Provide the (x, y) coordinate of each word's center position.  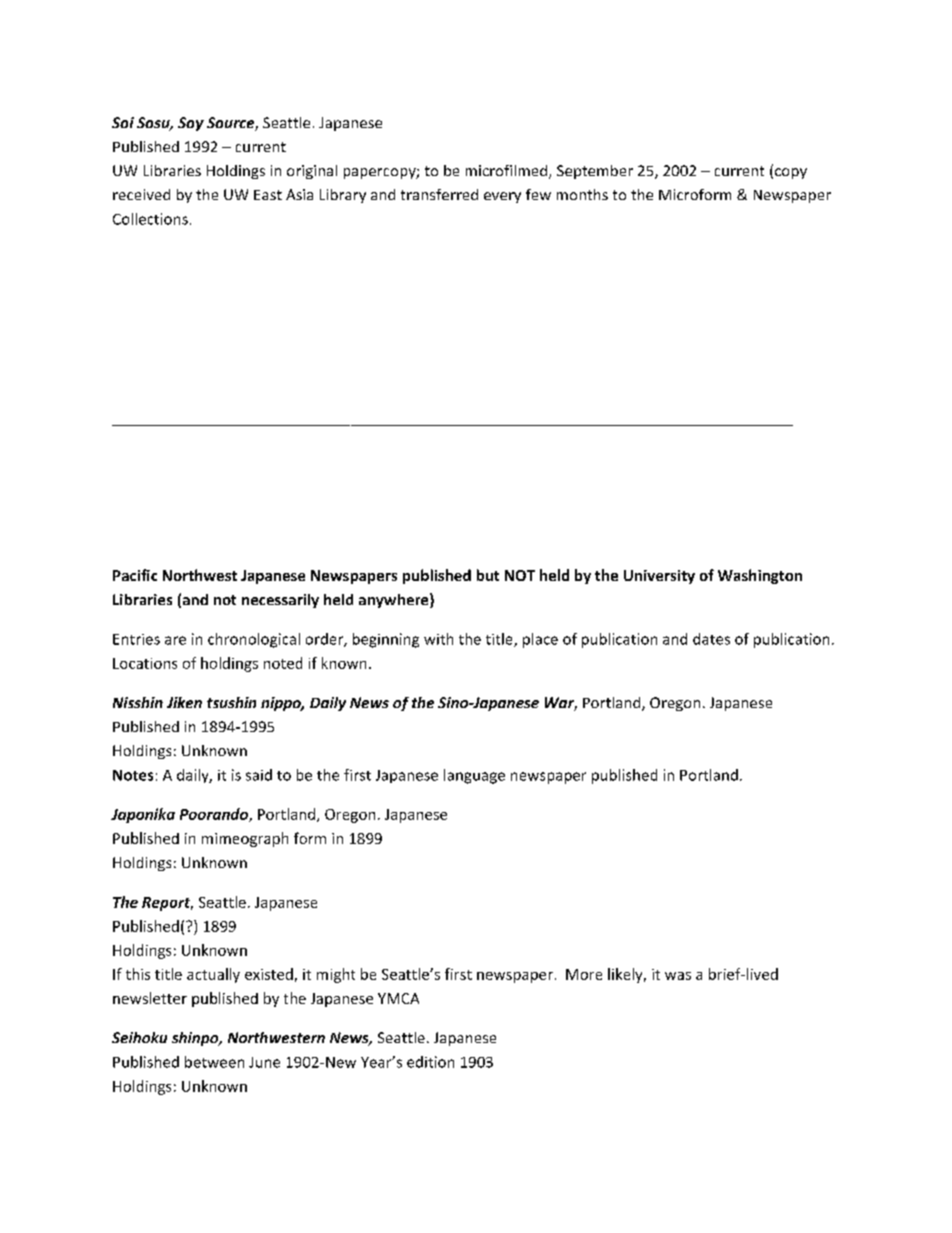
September (595, 172)
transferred (439, 194)
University (659, 577)
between (214, 1062)
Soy (191, 124)
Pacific (135, 575)
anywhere (395, 600)
